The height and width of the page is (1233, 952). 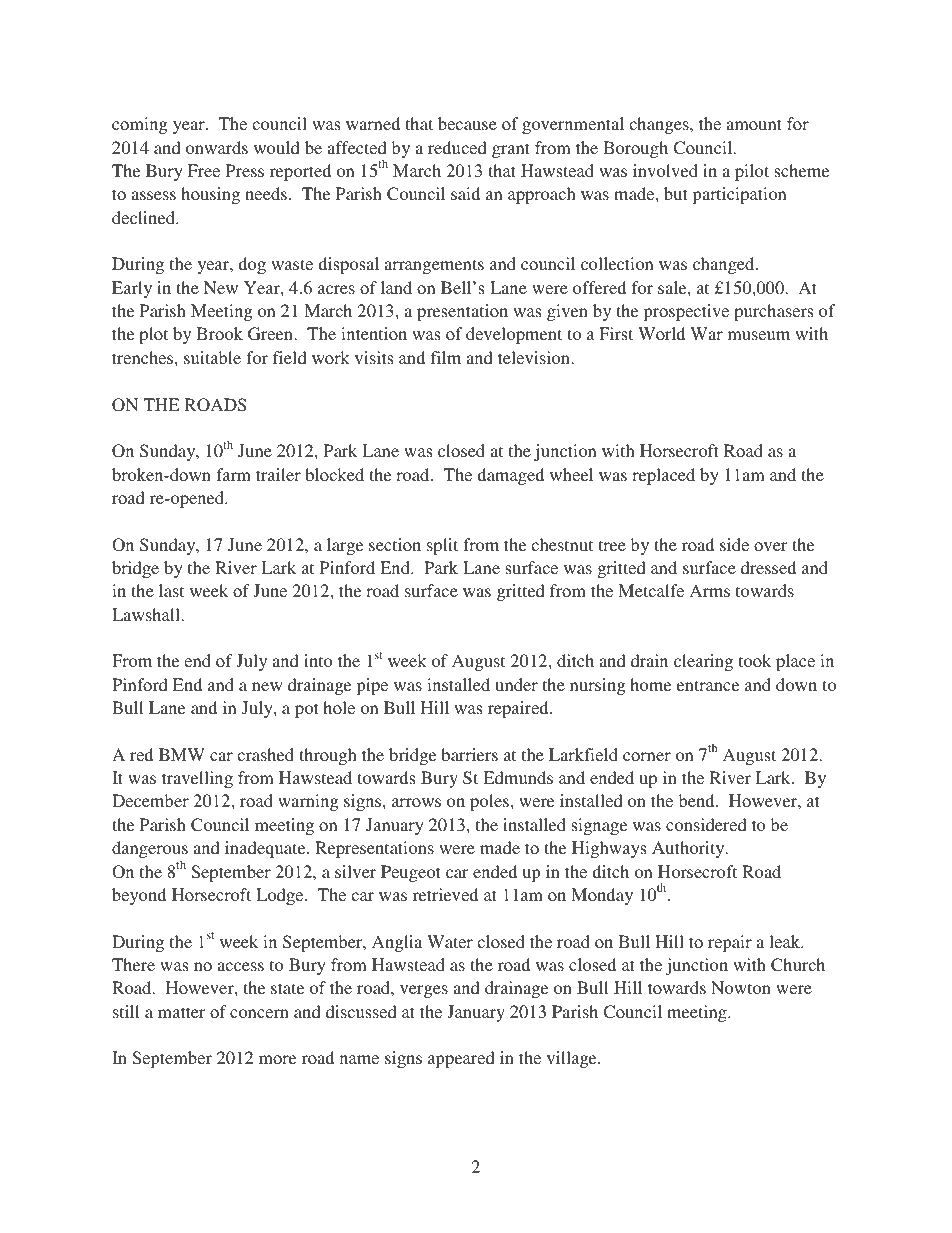 What do you see at coordinates (461, 1059) in the page?
I see `appeared` at bounding box center [461, 1059].
